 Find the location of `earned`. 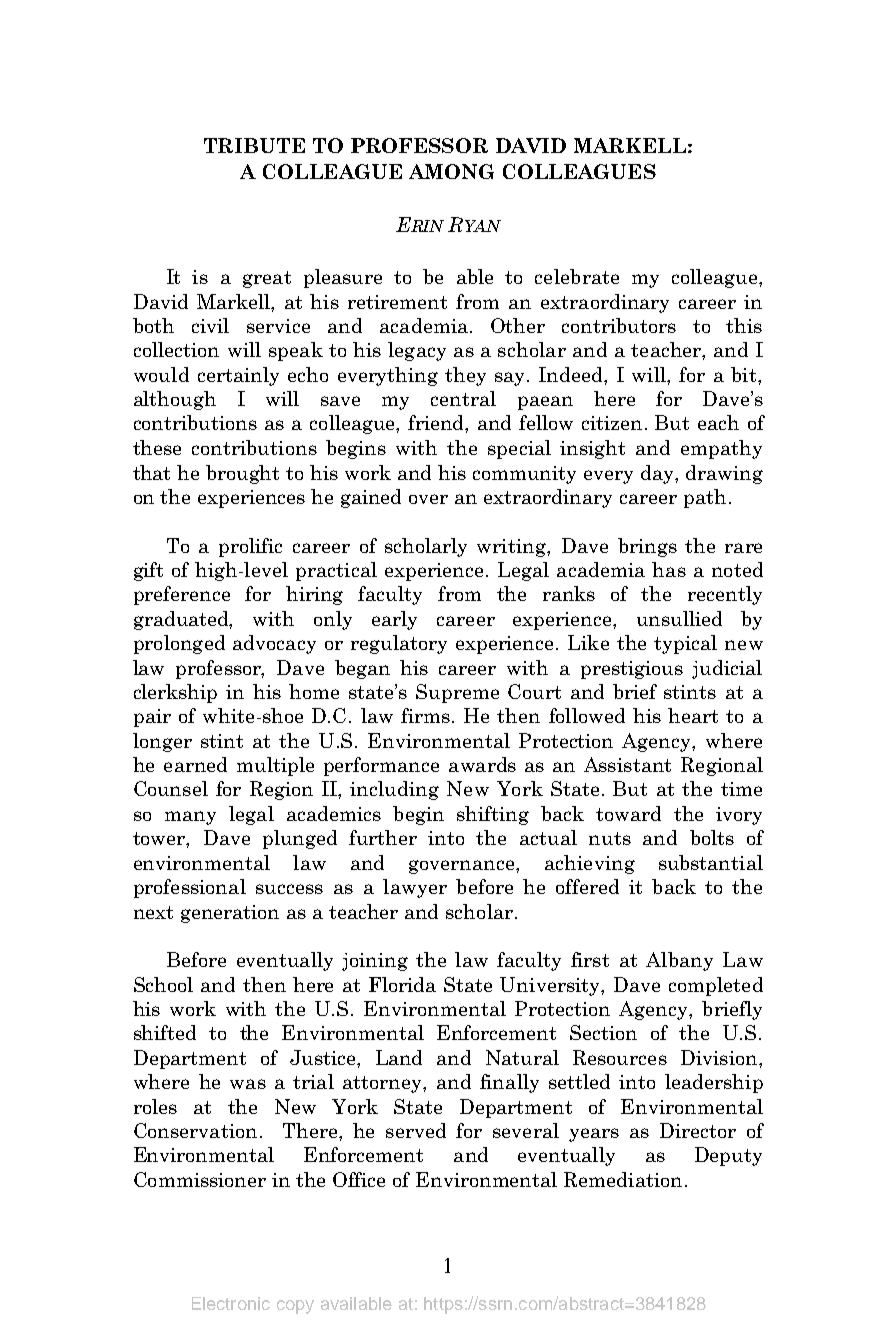

earned is located at coordinates (195, 764).
